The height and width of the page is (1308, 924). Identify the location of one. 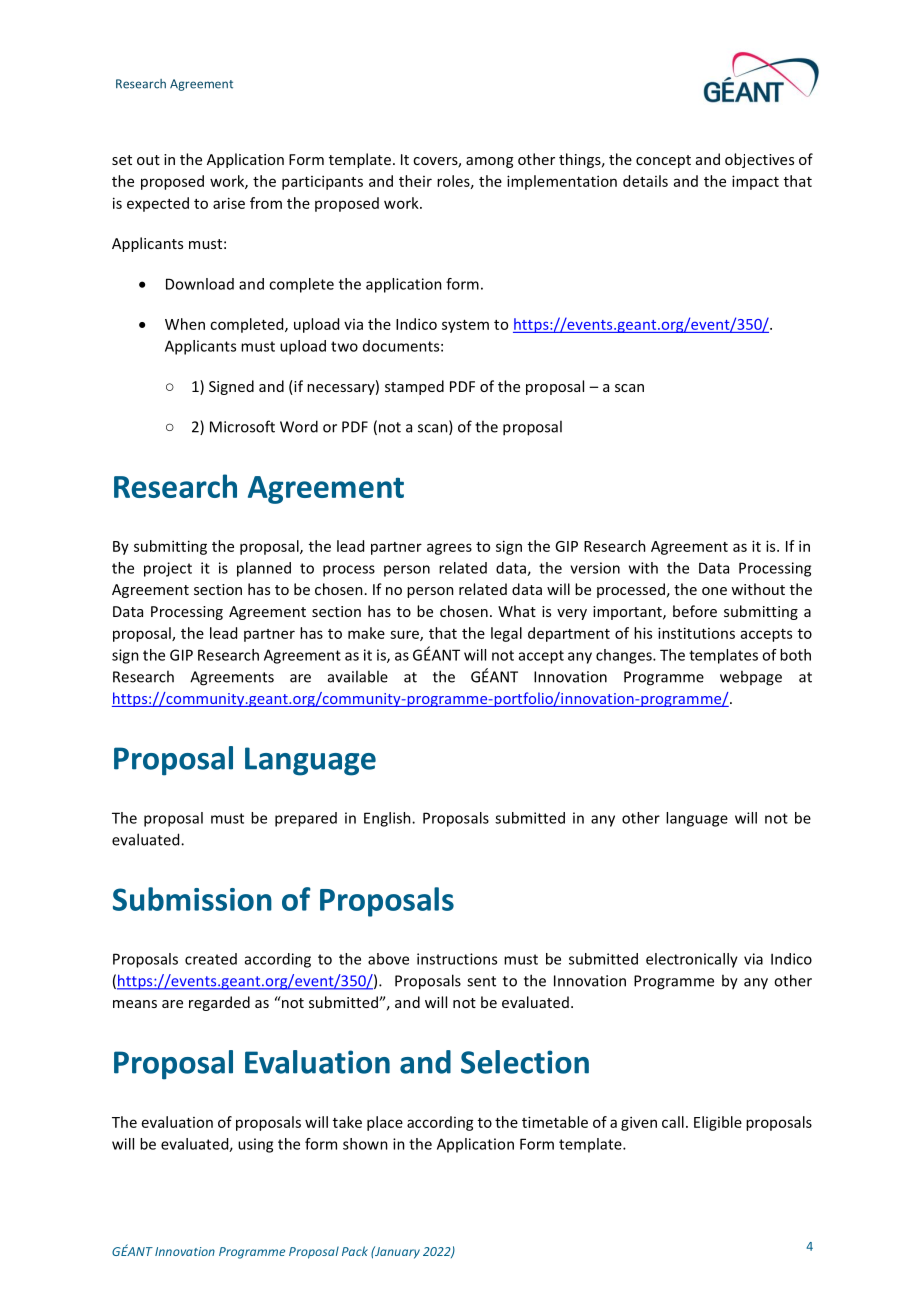
(714, 591).
